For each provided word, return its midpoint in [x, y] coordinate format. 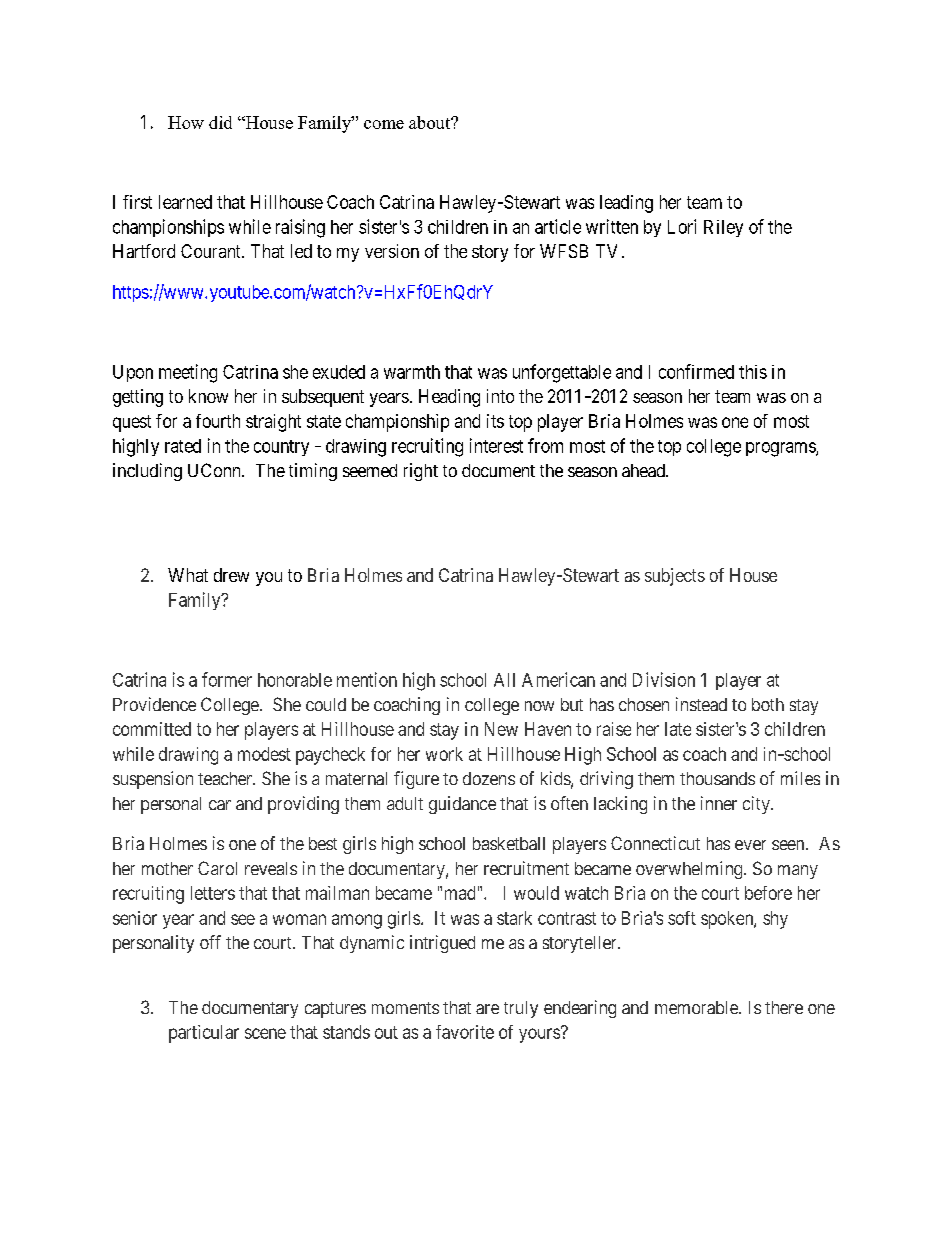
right [421, 472]
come [384, 124]
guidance [462, 805]
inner [719, 803]
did [220, 122]
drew [231, 575]
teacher [226, 778]
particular [204, 1034]
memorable [697, 1007]
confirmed [696, 371]
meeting [188, 373]
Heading [449, 398]
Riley [723, 228]
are [487, 1009]
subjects [675, 577]
